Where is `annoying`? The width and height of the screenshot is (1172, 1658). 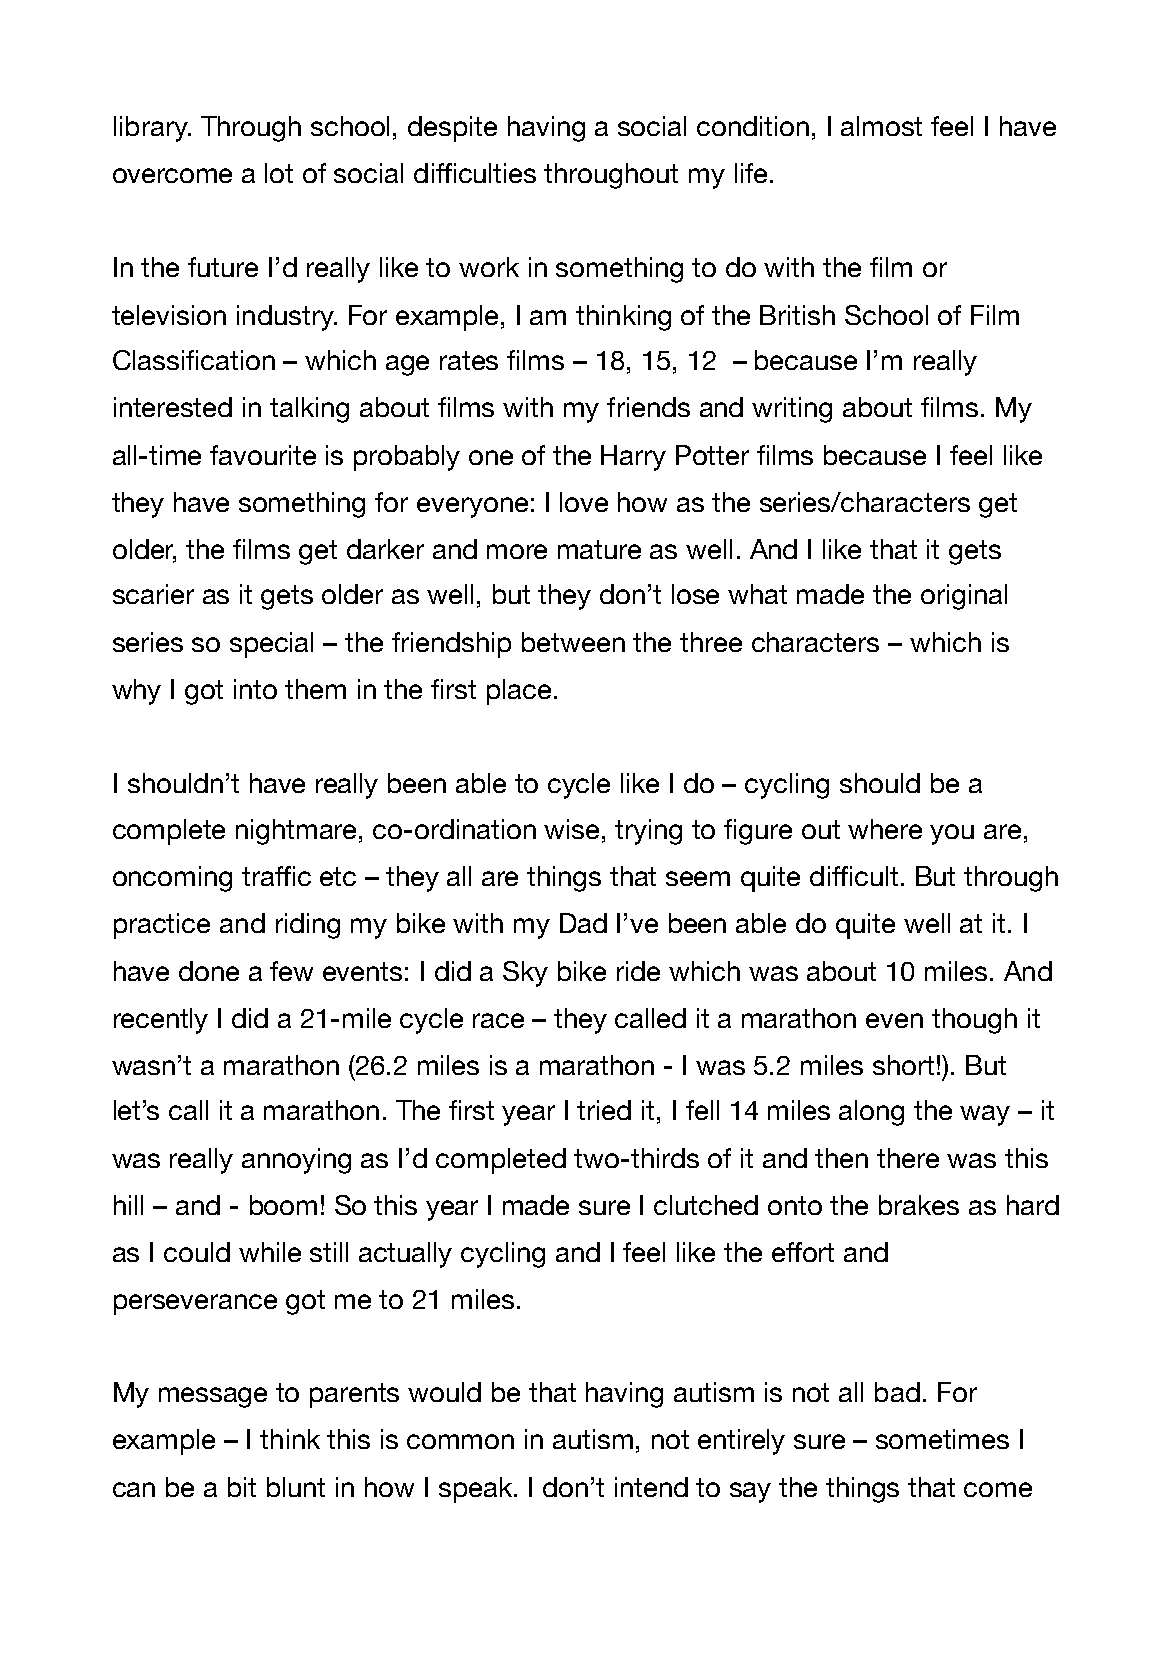 annoying is located at coordinates (296, 1161).
